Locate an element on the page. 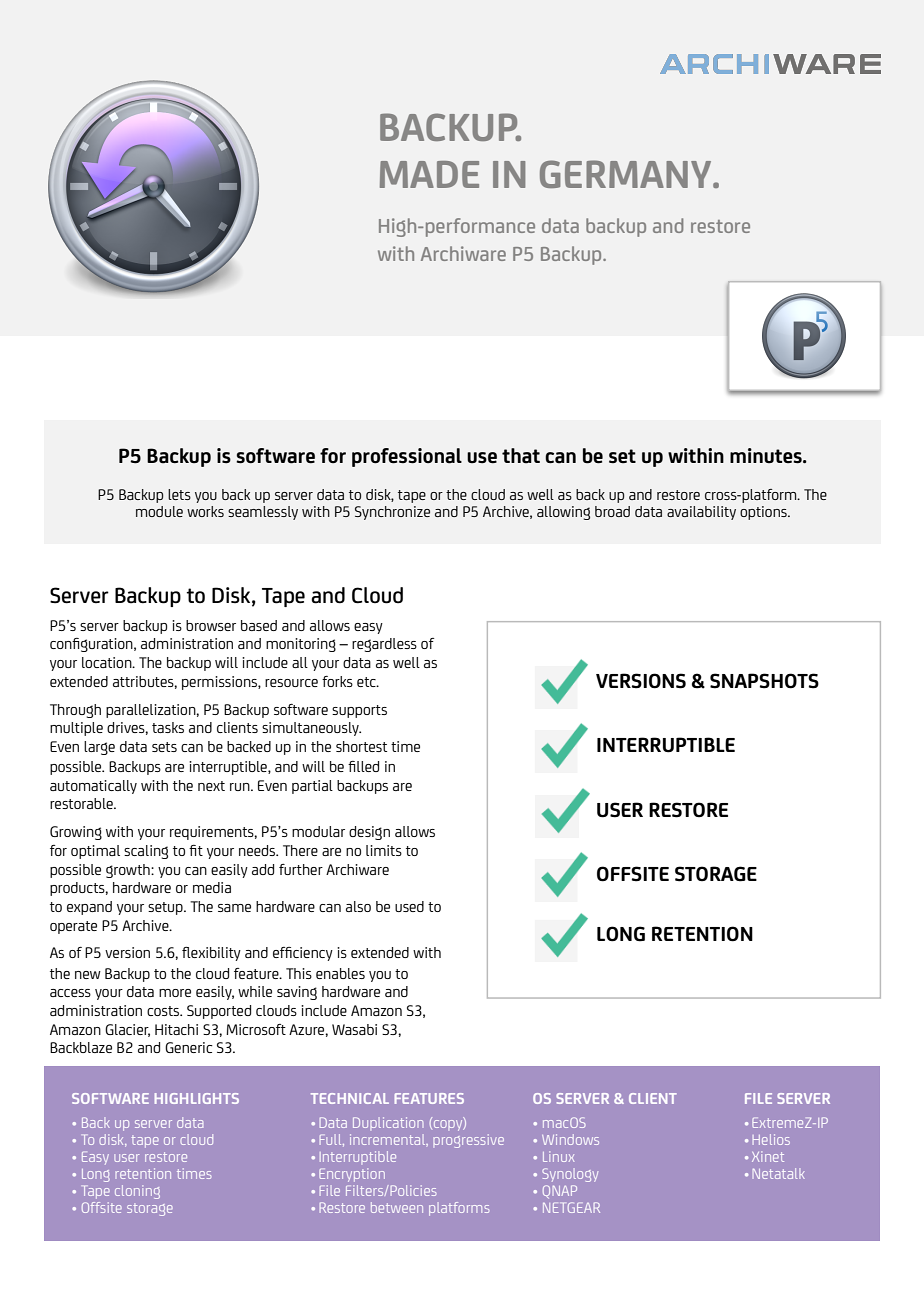 This image has height=1308, width=924. minutes is located at coordinates (767, 456).
